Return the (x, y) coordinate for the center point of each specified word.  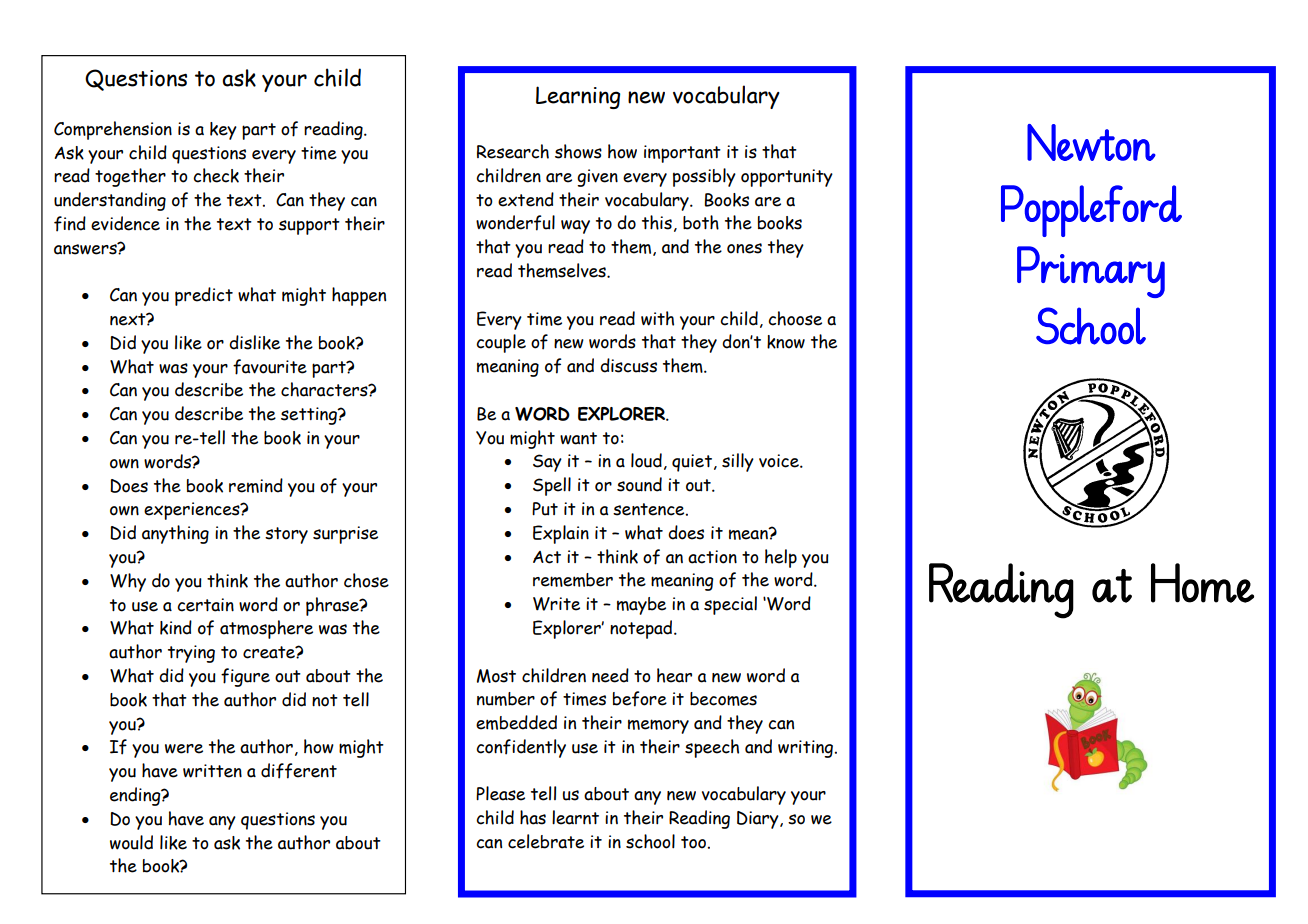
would (131, 842)
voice (780, 461)
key (223, 131)
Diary (759, 820)
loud (646, 460)
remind (256, 485)
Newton (1091, 142)
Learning (578, 97)
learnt (575, 817)
